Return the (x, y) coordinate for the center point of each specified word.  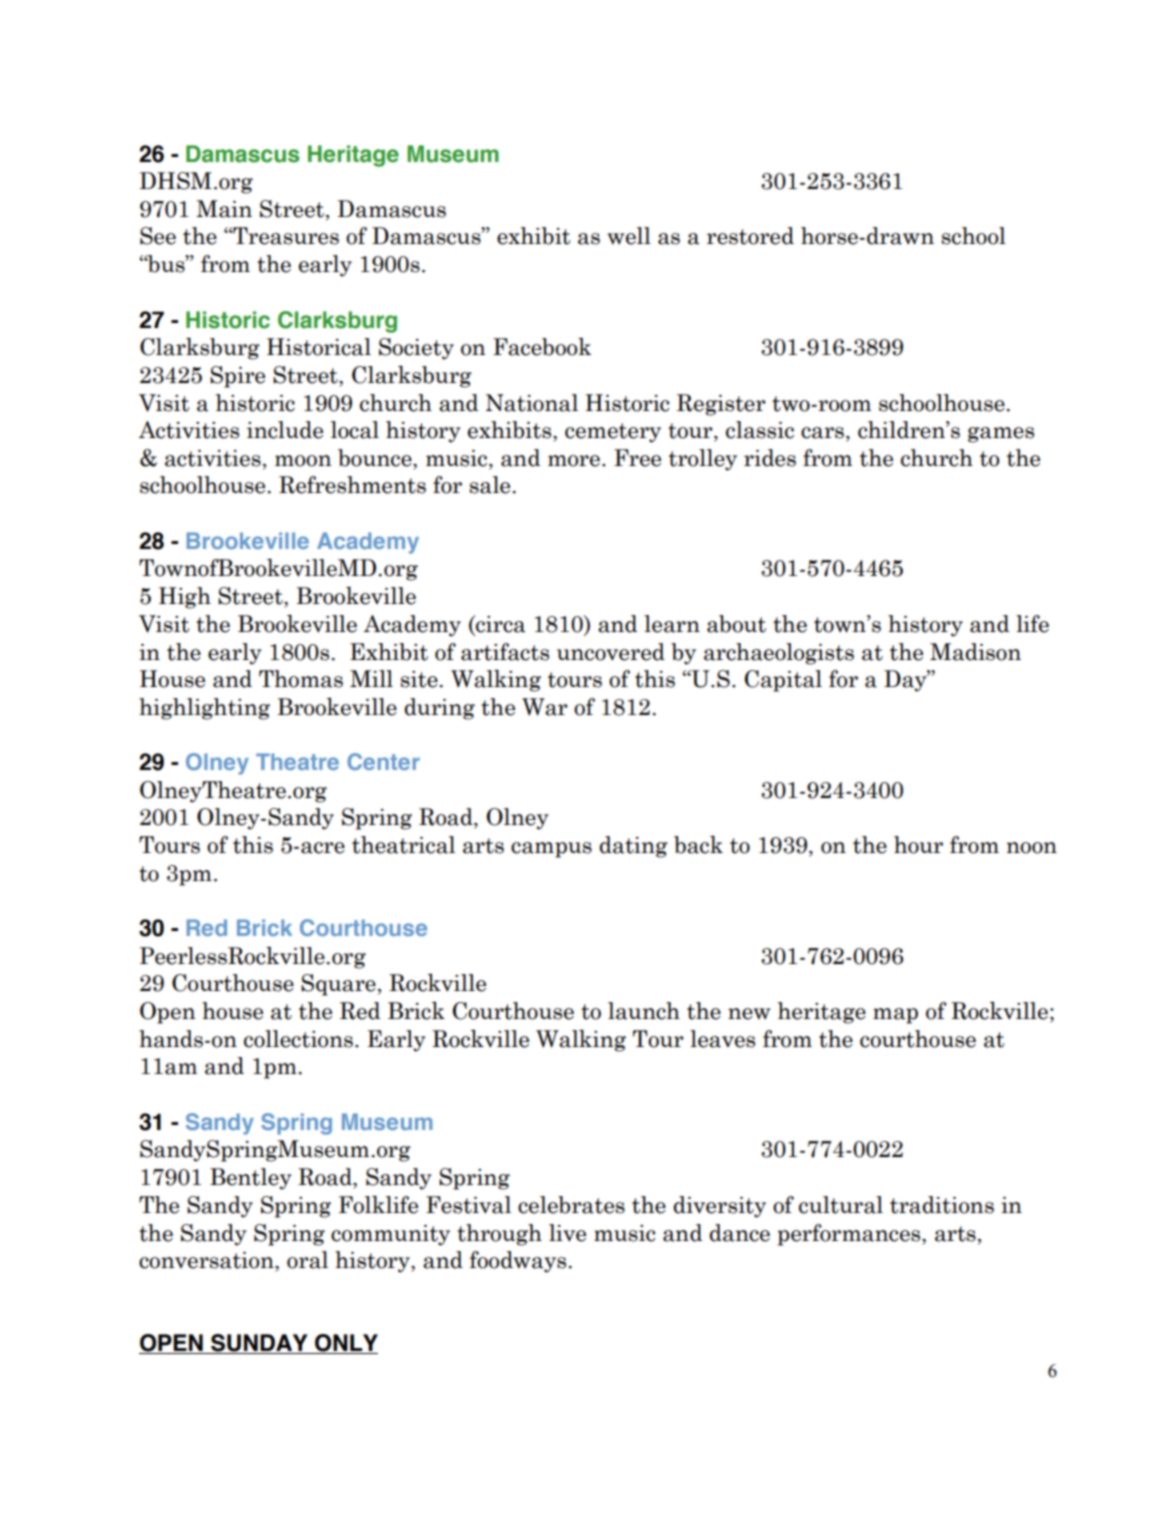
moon (303, 461)
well (629, 236)
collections (298, 1039)
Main (224, 209)
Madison (975, 652)
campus (551, 850)
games (1001, 435)
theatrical (403, 845)
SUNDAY (259, 1344)
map (895, 1016)
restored (750, 236)
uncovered (611, 652)
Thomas (301, 679)
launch (644, 1011)
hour (918, 845)
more (574, 461)
